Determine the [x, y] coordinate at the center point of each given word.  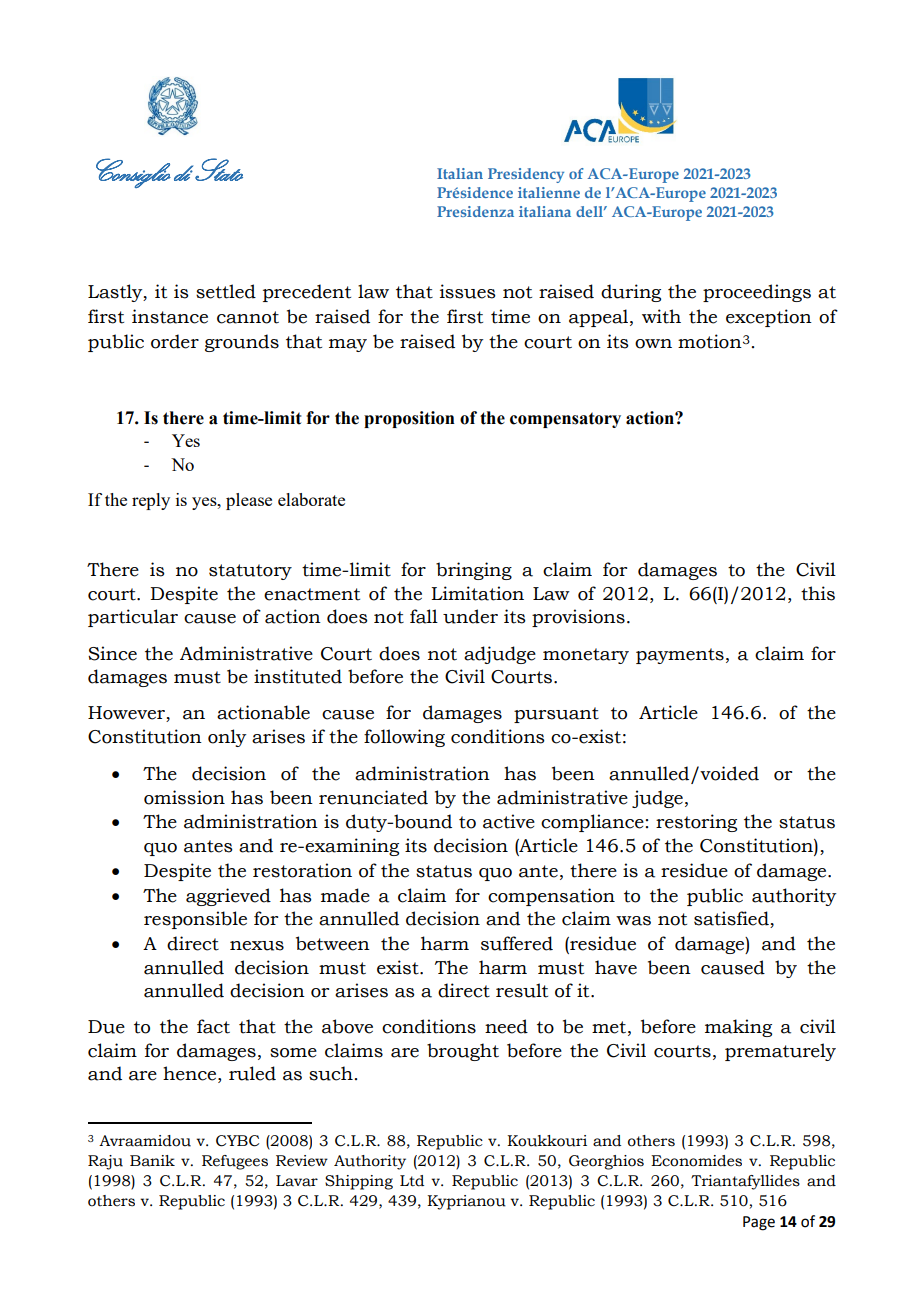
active [509, 821]
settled [226, 291]
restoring [696, 823]
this [818, 593]
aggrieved [228, 897]
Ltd [412, 1181]
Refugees [235, 1162]
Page [759, 1223]
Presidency [526, 175]
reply [151, 501]
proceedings [757, 293]
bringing [474, 571]
